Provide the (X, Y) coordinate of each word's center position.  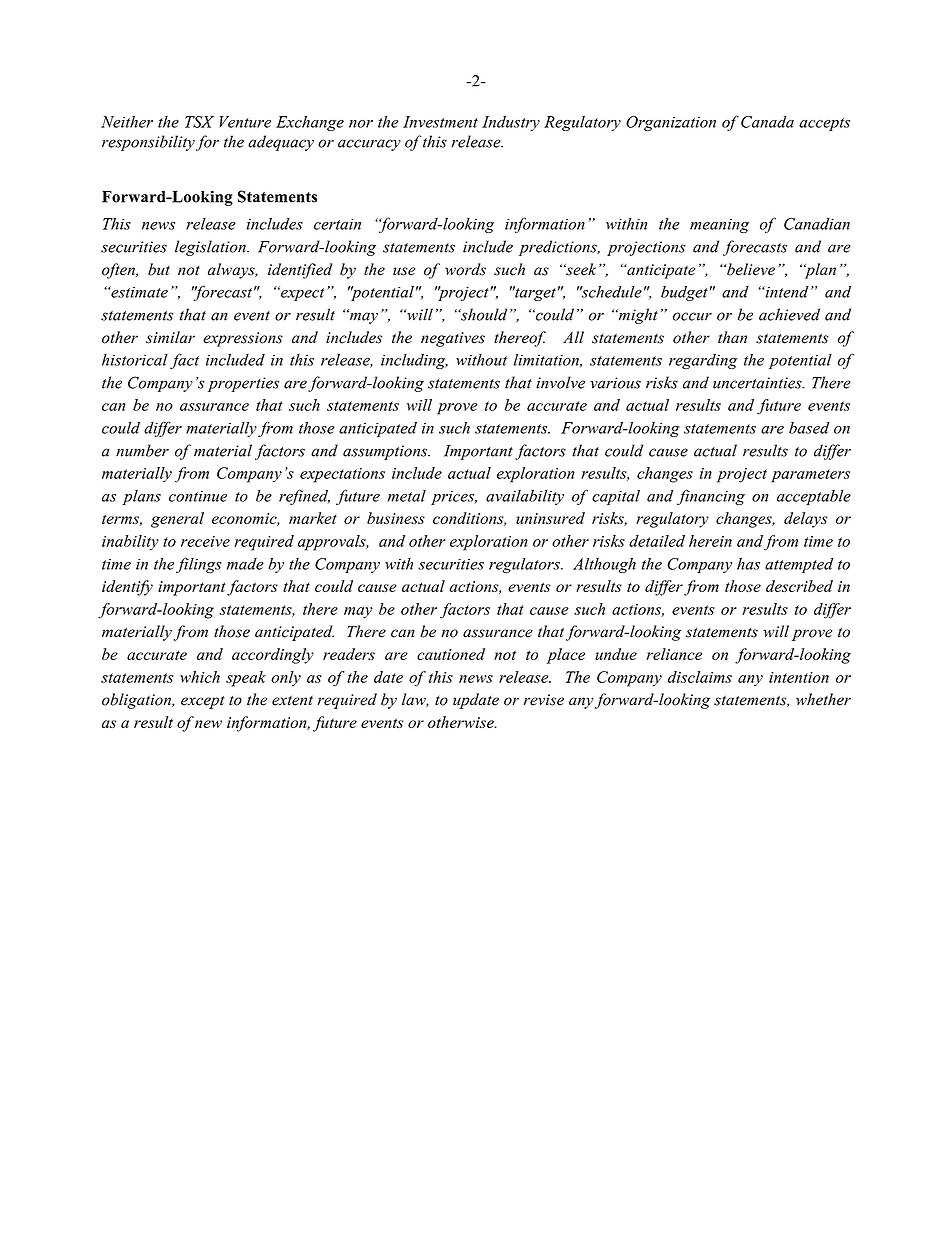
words (465, 269)
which (200, 677)
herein (710, 541)
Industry (511, 123)
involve (560, 382)
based (809, 428)
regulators (525, 565)
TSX (199, 122)
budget (684, 293)
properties (243, 384)
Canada (767, 122)
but (159, 269)
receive (205, 541)
